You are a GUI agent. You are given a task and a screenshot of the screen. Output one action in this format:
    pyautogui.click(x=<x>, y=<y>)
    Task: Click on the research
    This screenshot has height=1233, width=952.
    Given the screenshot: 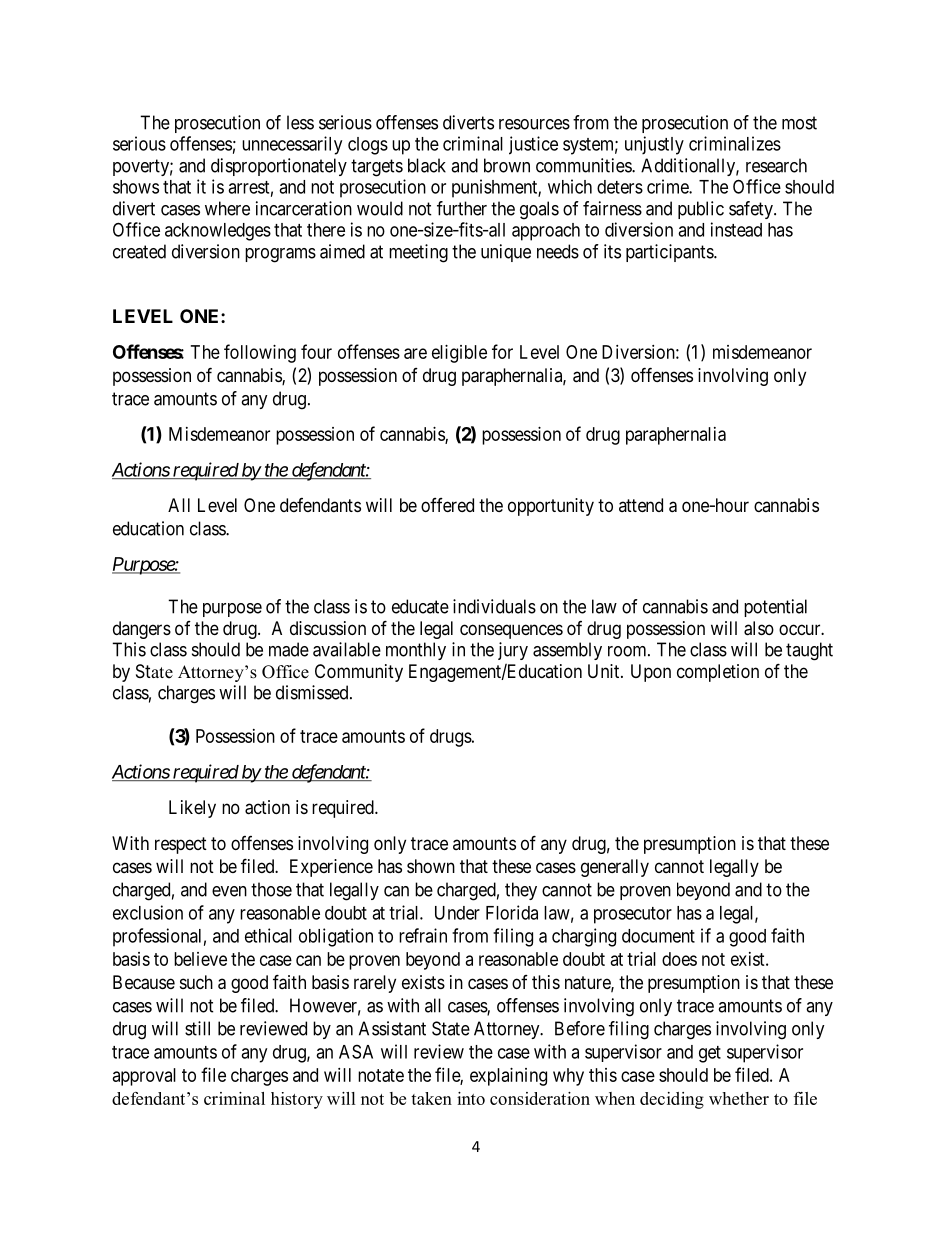 What is the action you would take?
    pyautogui.click(x=776, y=165)
